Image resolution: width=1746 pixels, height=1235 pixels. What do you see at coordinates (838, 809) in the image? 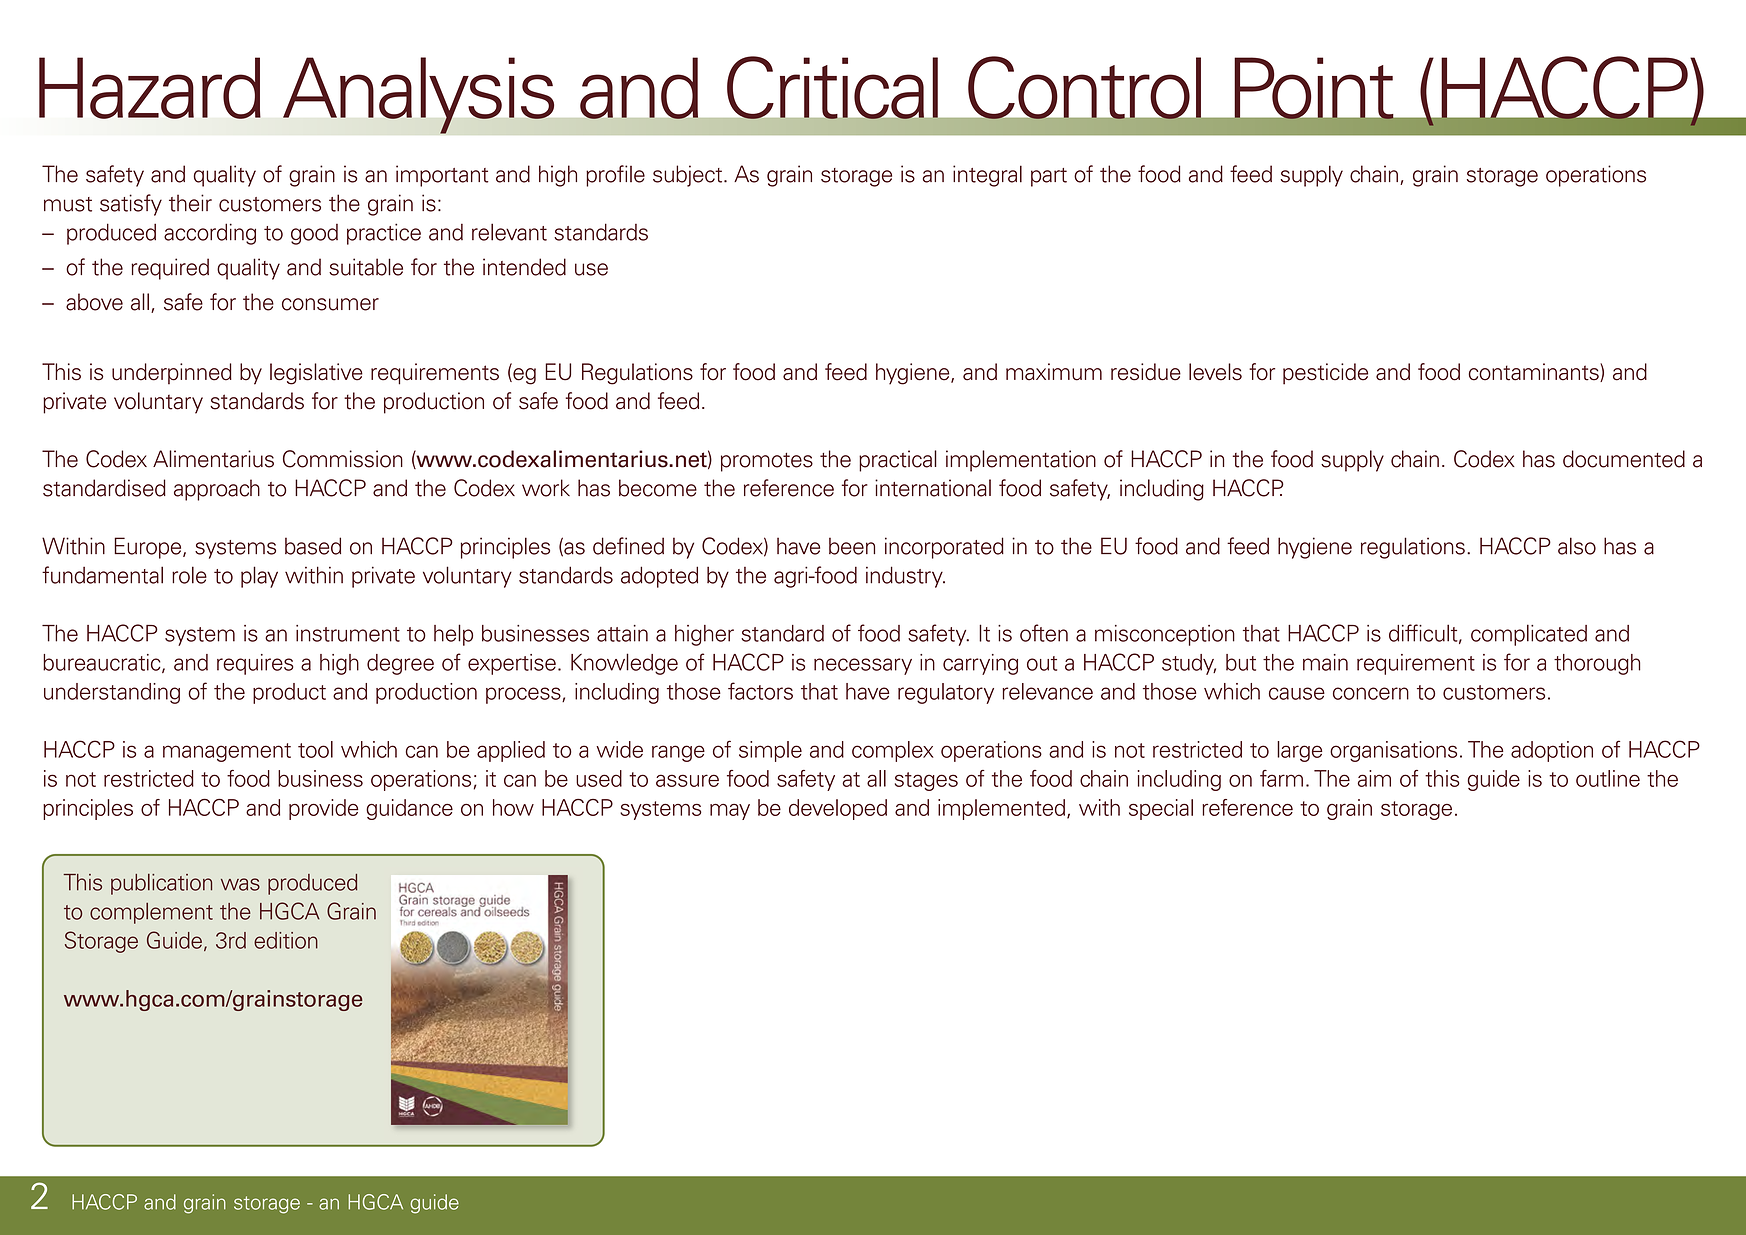
I see `developed` at bounding box center [838, 809].
